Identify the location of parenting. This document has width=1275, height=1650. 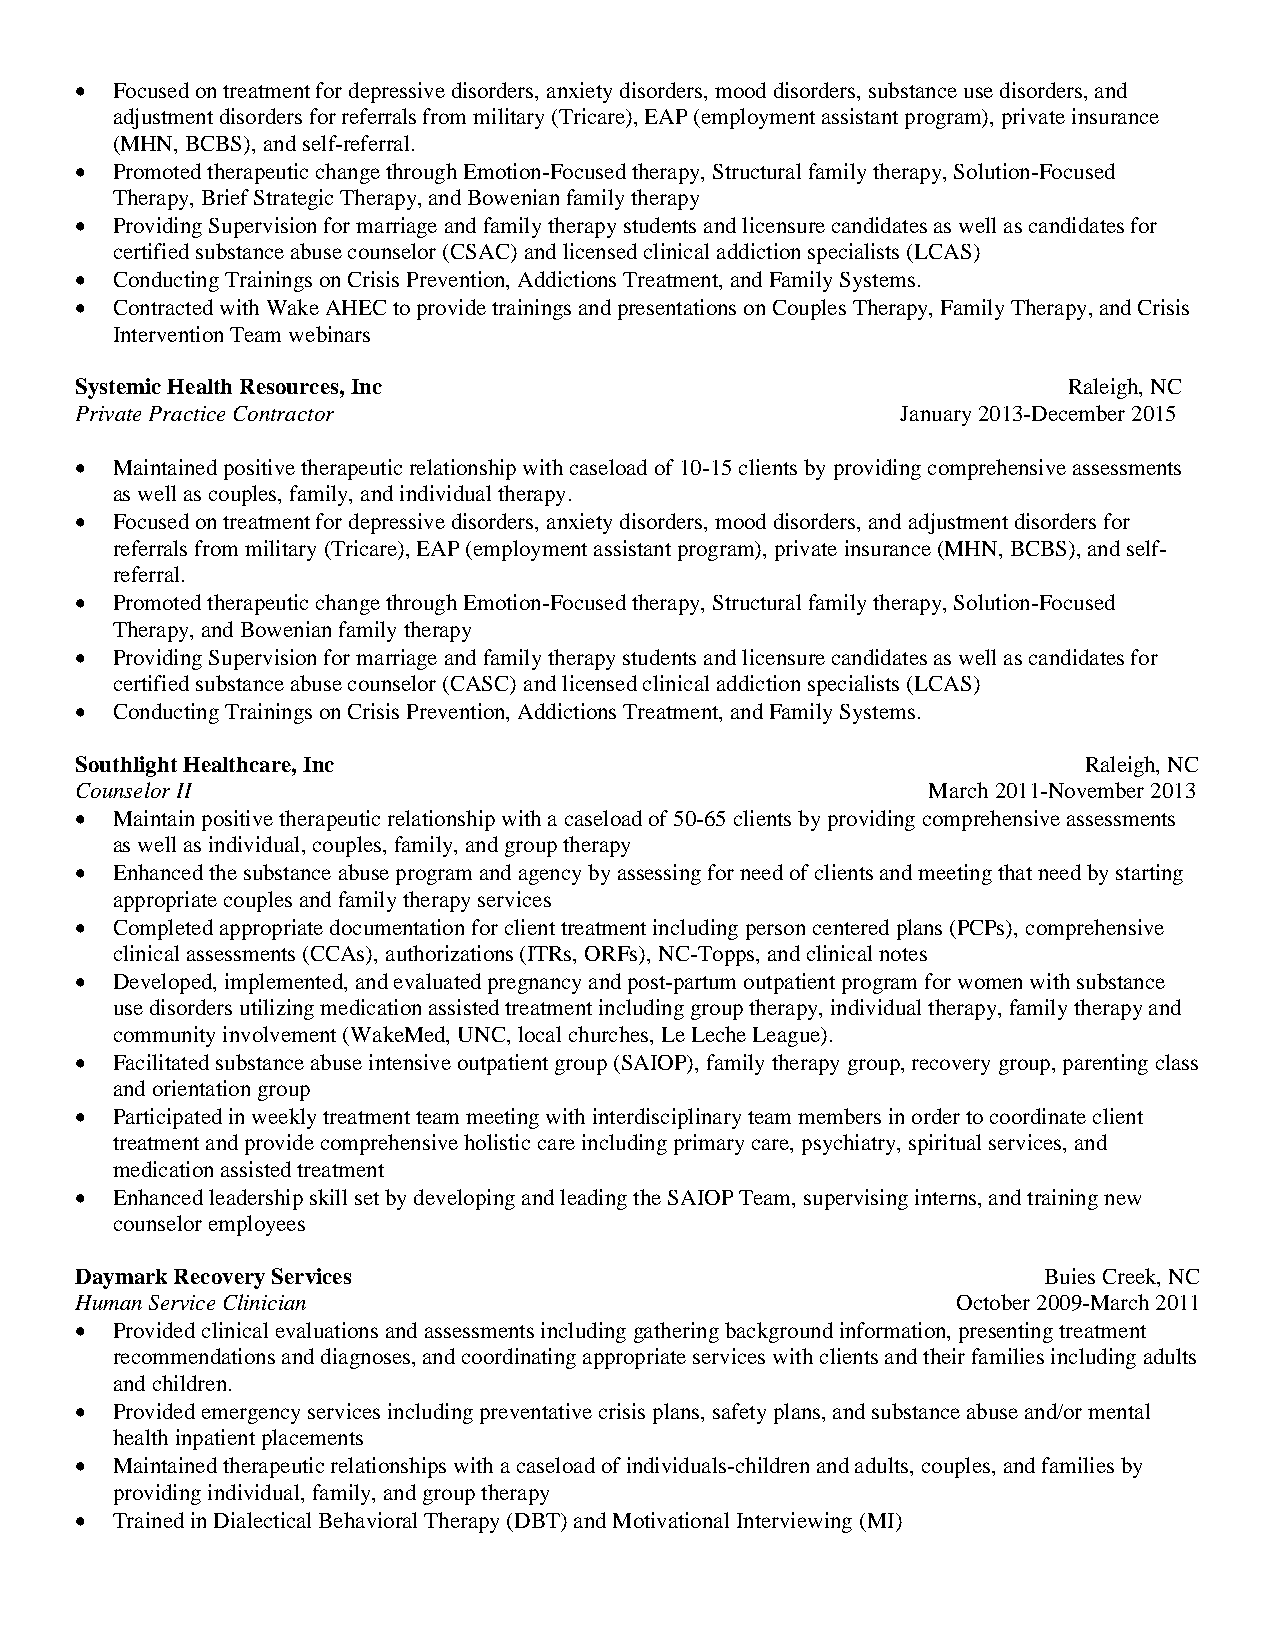
(1105, 1064).
